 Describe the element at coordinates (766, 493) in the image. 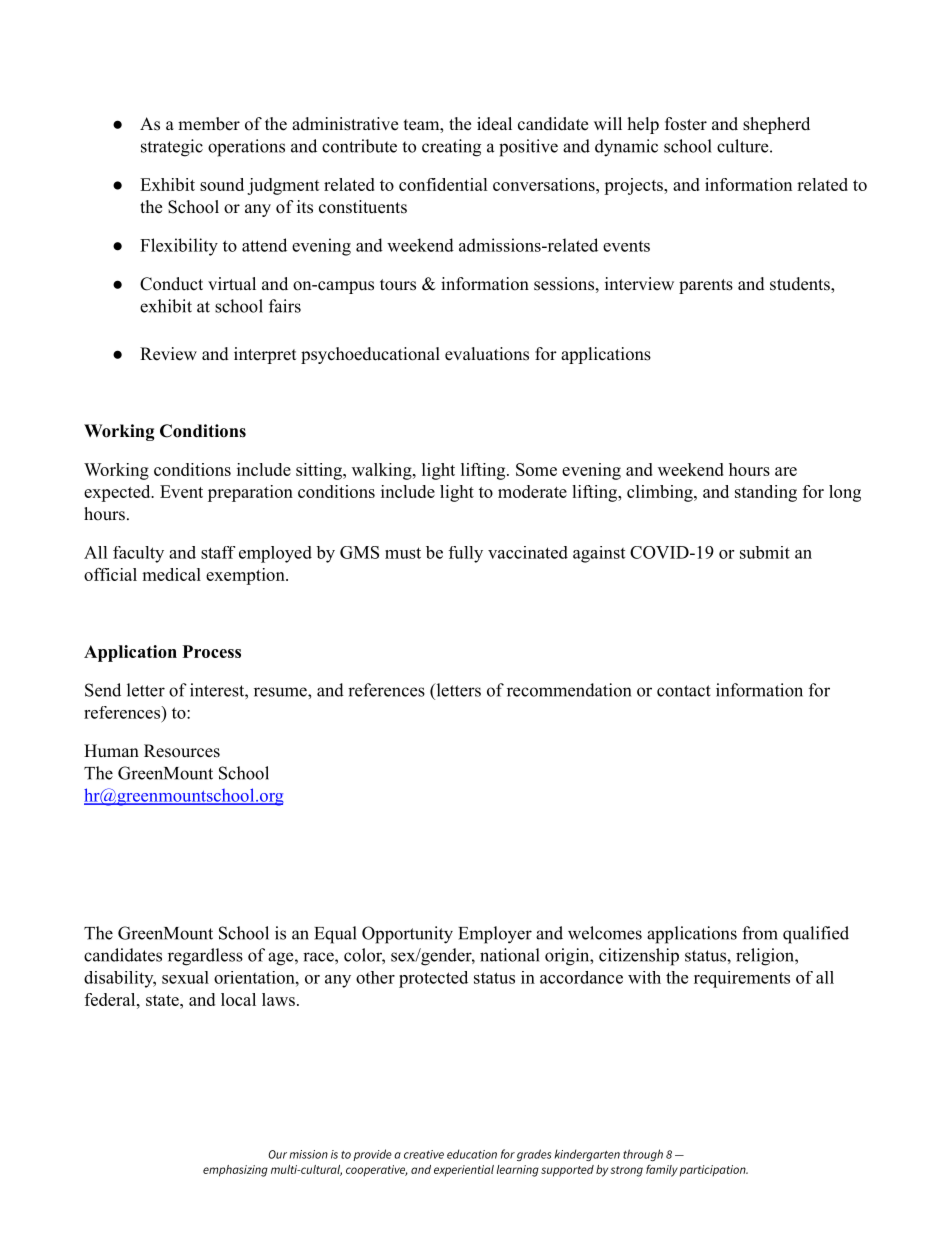

I see `standing` at that location.
